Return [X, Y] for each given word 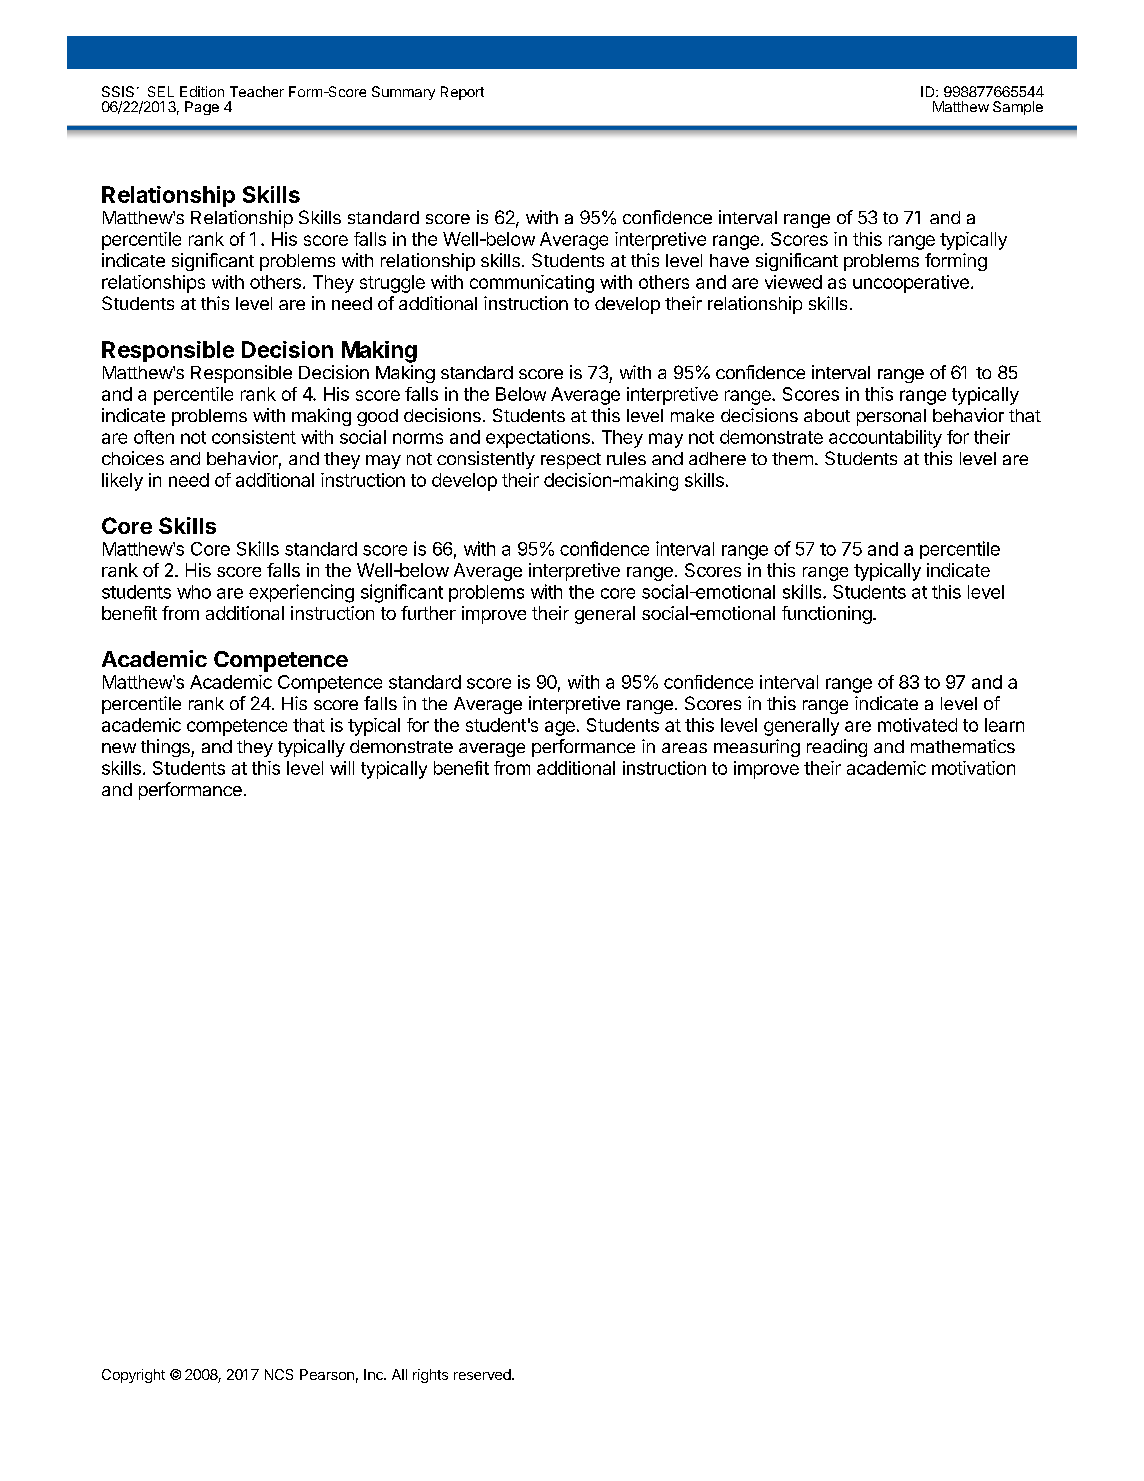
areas [684, 748]
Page [202, 108]
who [194, 592]
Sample [1018, 108]
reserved [483, 1374]
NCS [279, 1374]
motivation [973, 768]
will [342, 768]
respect [571, 461]
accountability [885, 439]
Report [462, 93]
